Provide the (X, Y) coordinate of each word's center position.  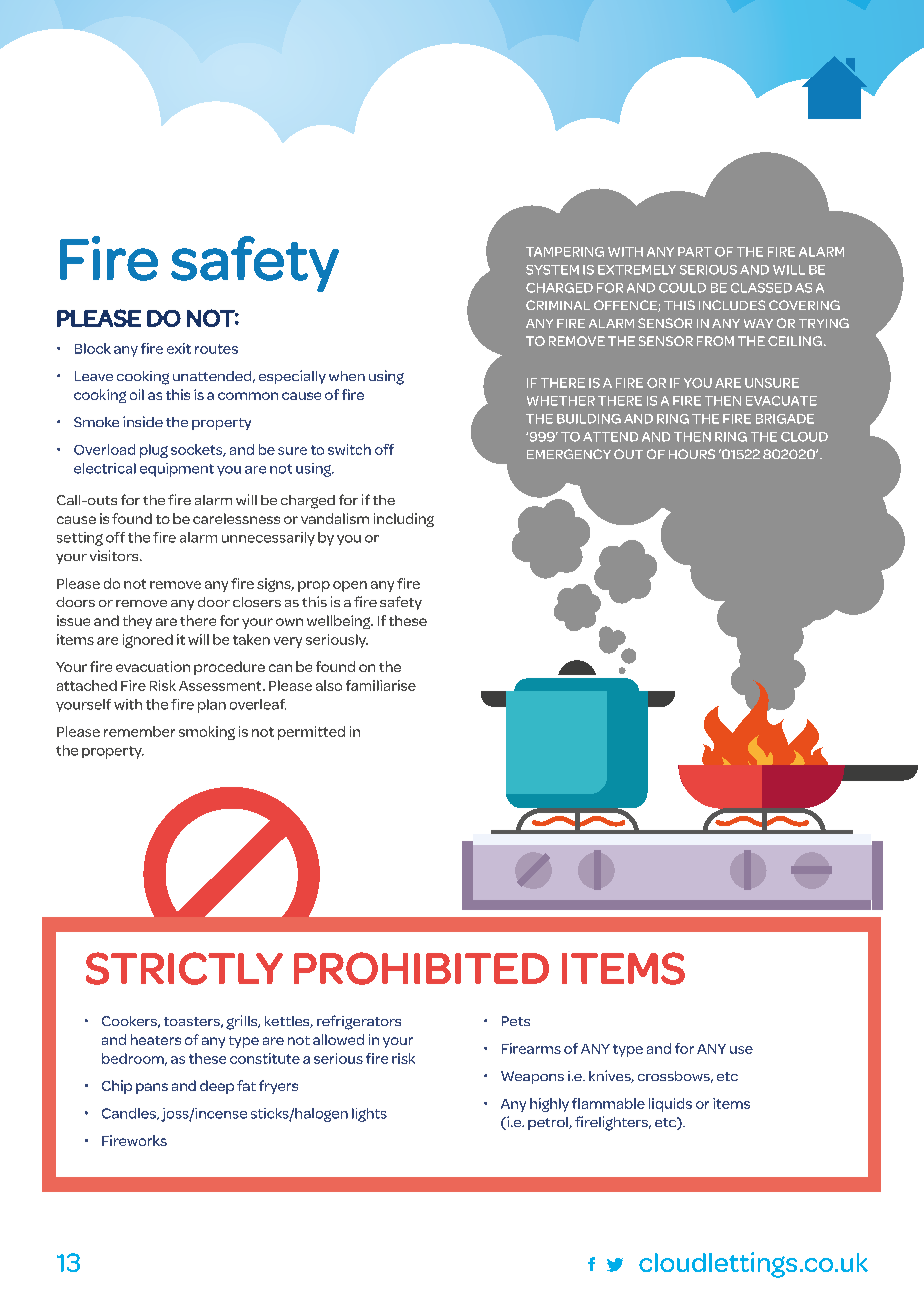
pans (152, 1088)
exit (179, 348)
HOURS (692, 454)
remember (139, 731)
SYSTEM (552, 270)
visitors (115, 555)
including (404, 520)
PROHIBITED (421, 968)
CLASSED (761, 288)
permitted (311, 733)
